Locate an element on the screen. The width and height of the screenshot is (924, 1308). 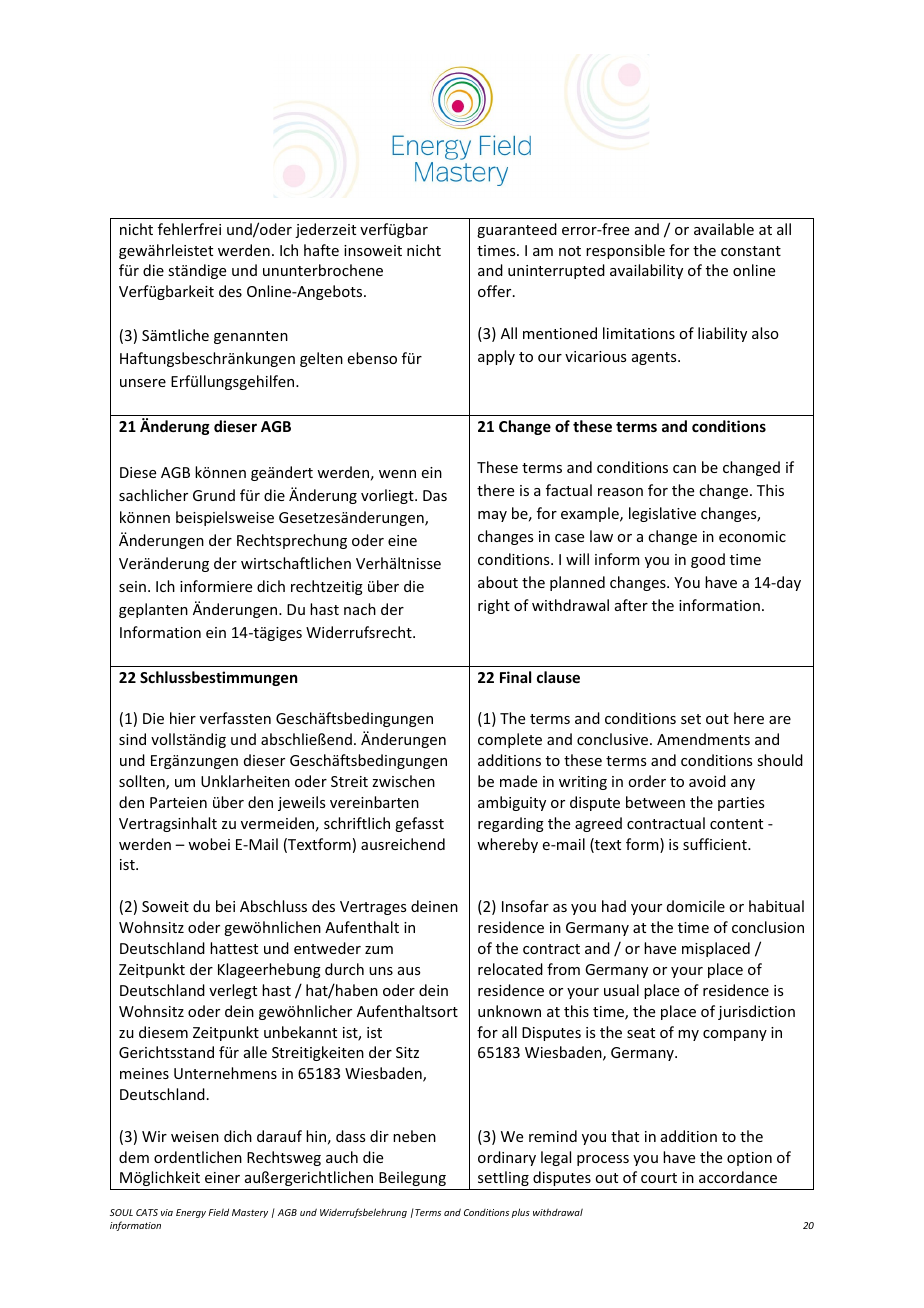
can is located at coordinates (684, 469).
